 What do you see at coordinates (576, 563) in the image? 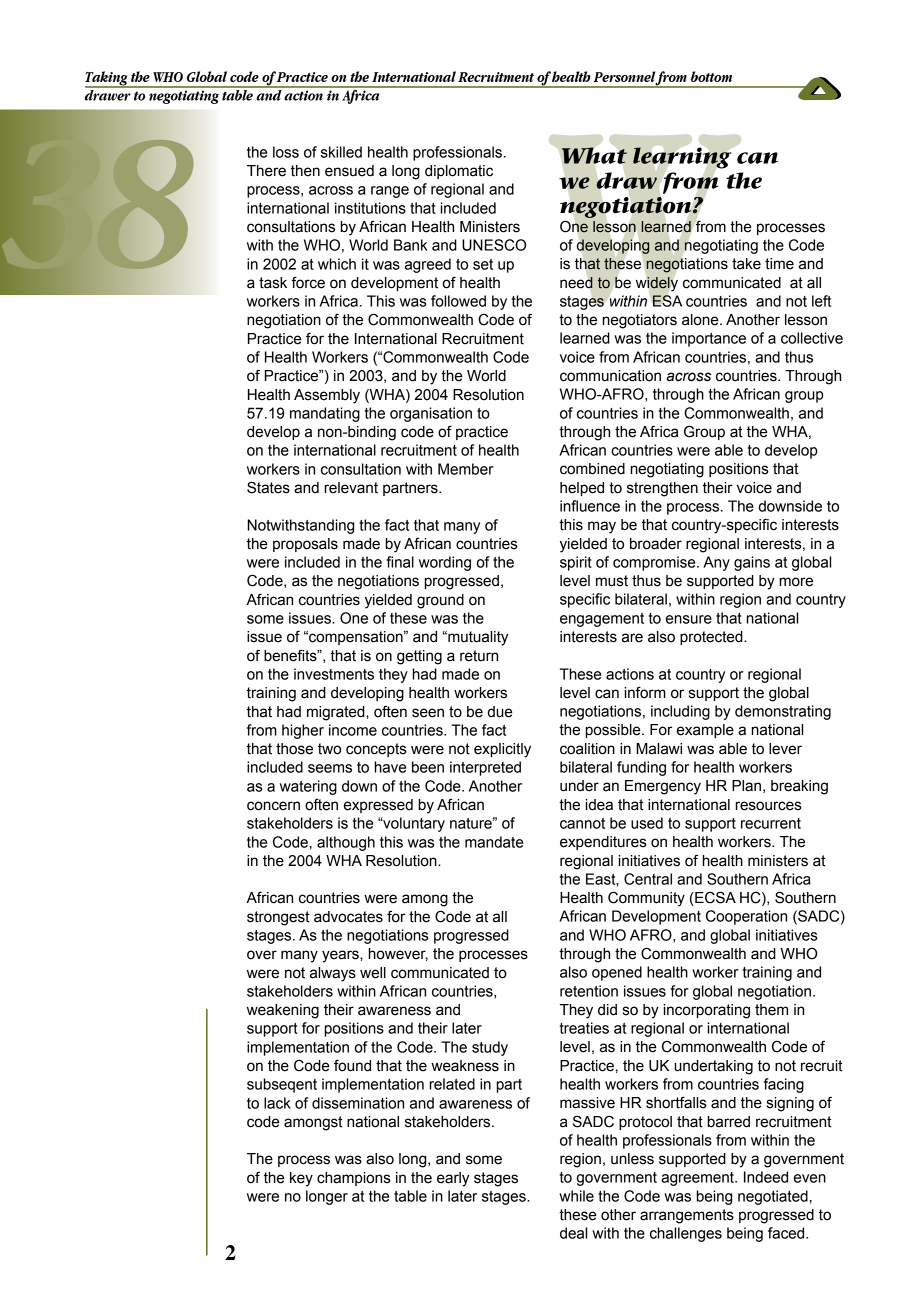
I see `spirit` at bounding box center [576, 563].
